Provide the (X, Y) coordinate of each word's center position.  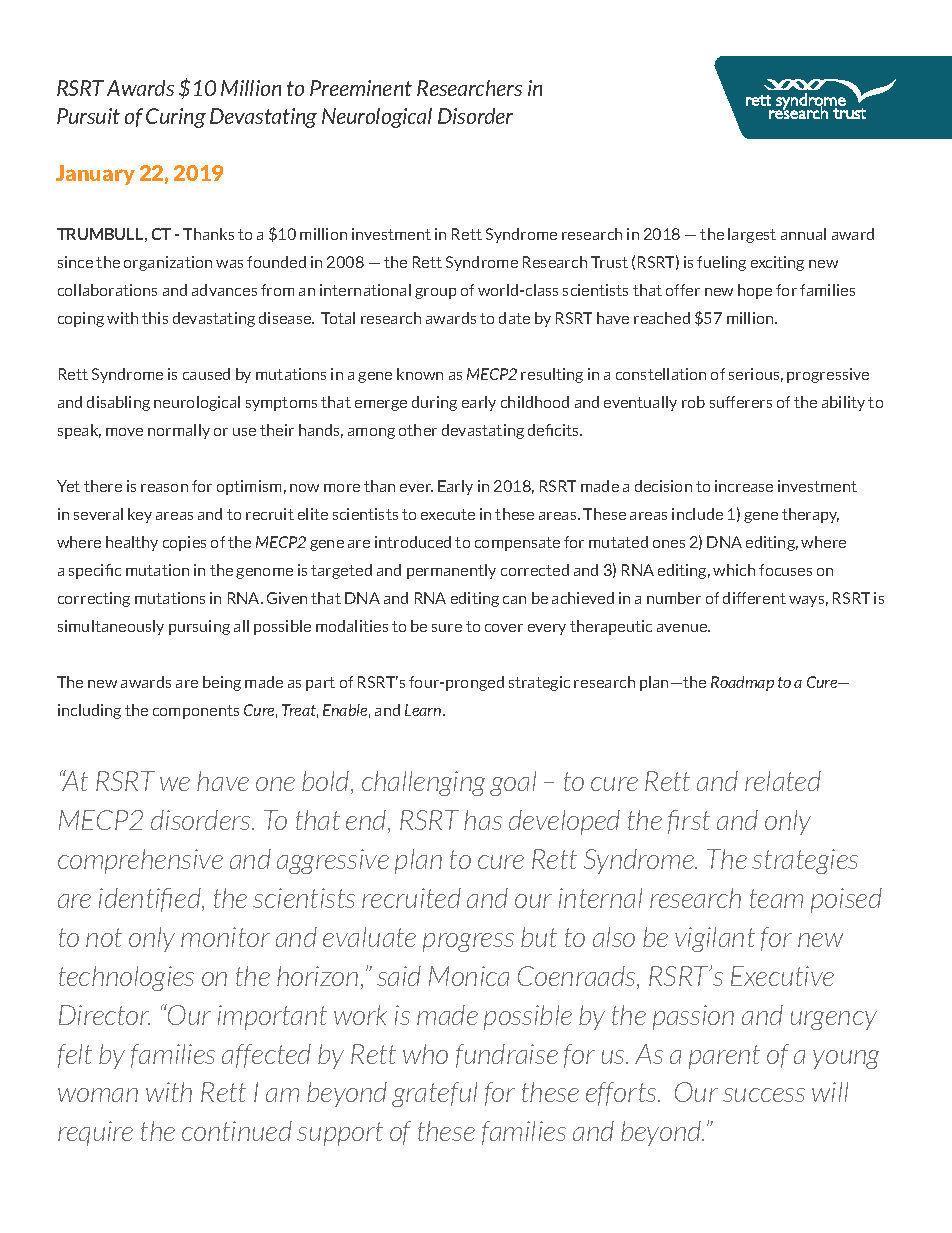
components (196, 712)
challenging (423, 783)
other (418, 430)
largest (752, 235)
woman (98, 1095)
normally (179, 431)
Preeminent (361, 88)
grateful (434, 1094)
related (783, 781)
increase (744, 486)
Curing (176, 118)
